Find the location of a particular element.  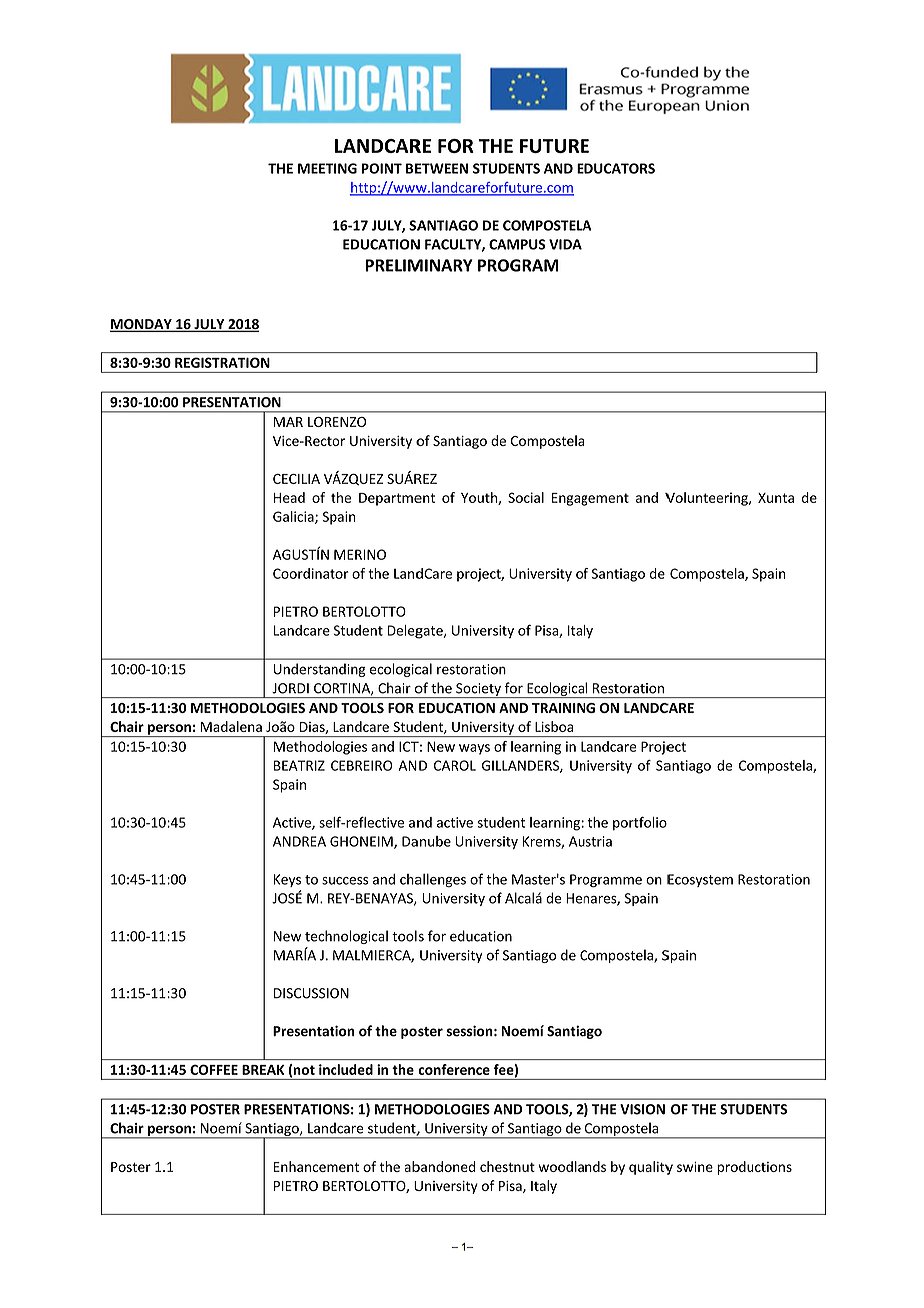

JORDI is located at coordinates (290, 688).
